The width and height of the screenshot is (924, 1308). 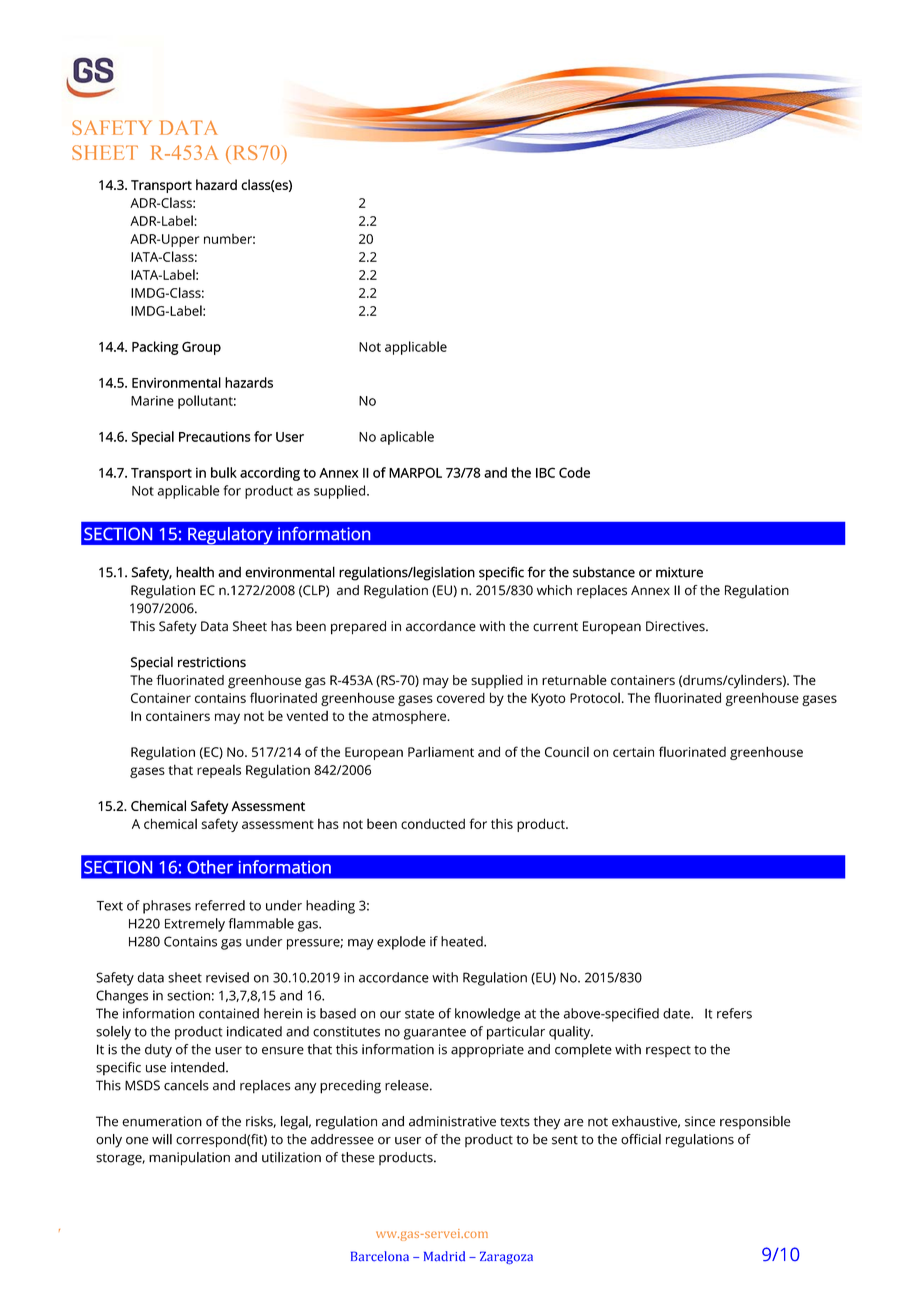 What do you see at coordinates (545, 472) in the screenshot?
I see `IBC` at bounding box center [545, 472].
